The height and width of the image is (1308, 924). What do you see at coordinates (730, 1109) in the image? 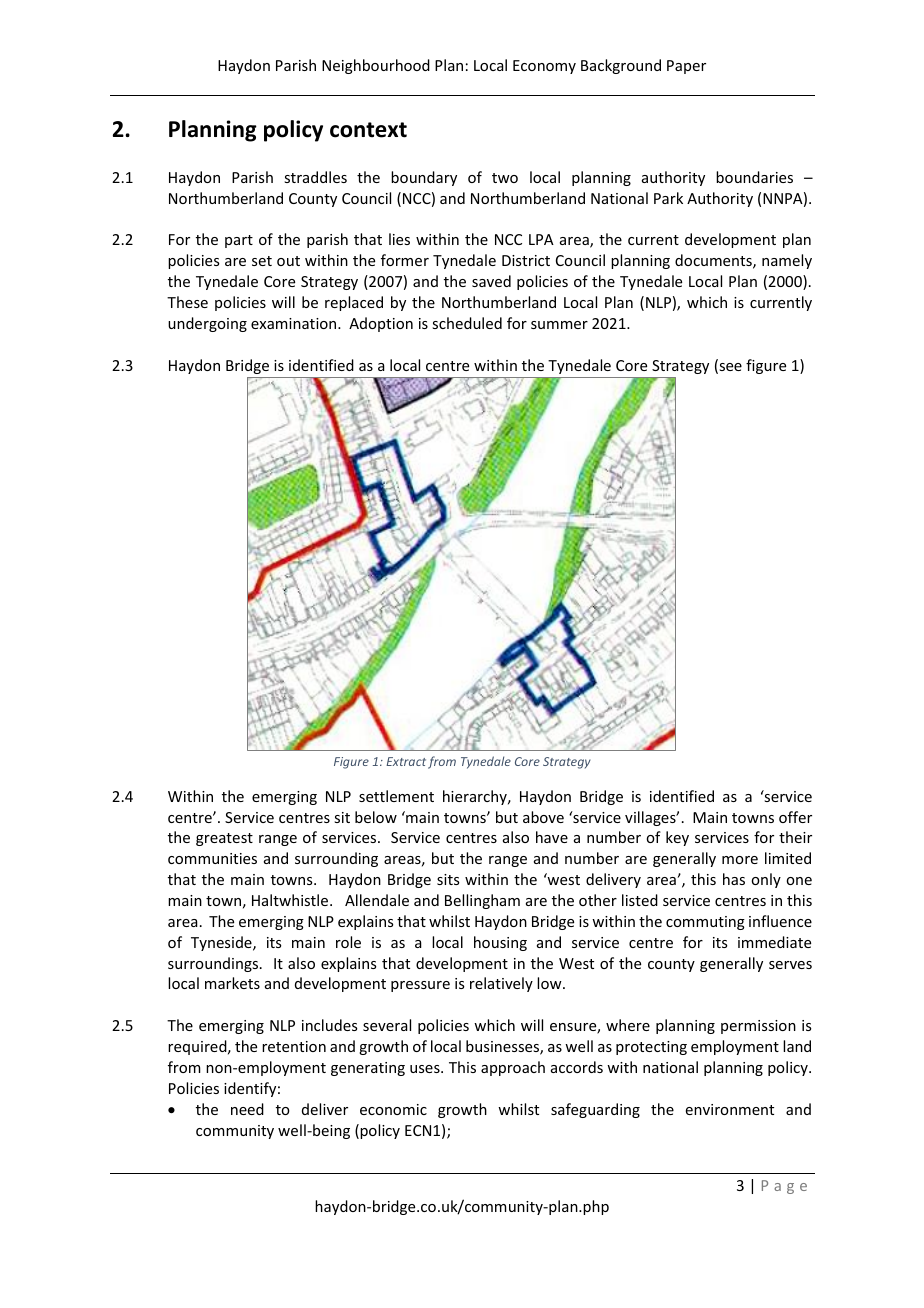
I see `environment` at bounding box center [730, 1109].
